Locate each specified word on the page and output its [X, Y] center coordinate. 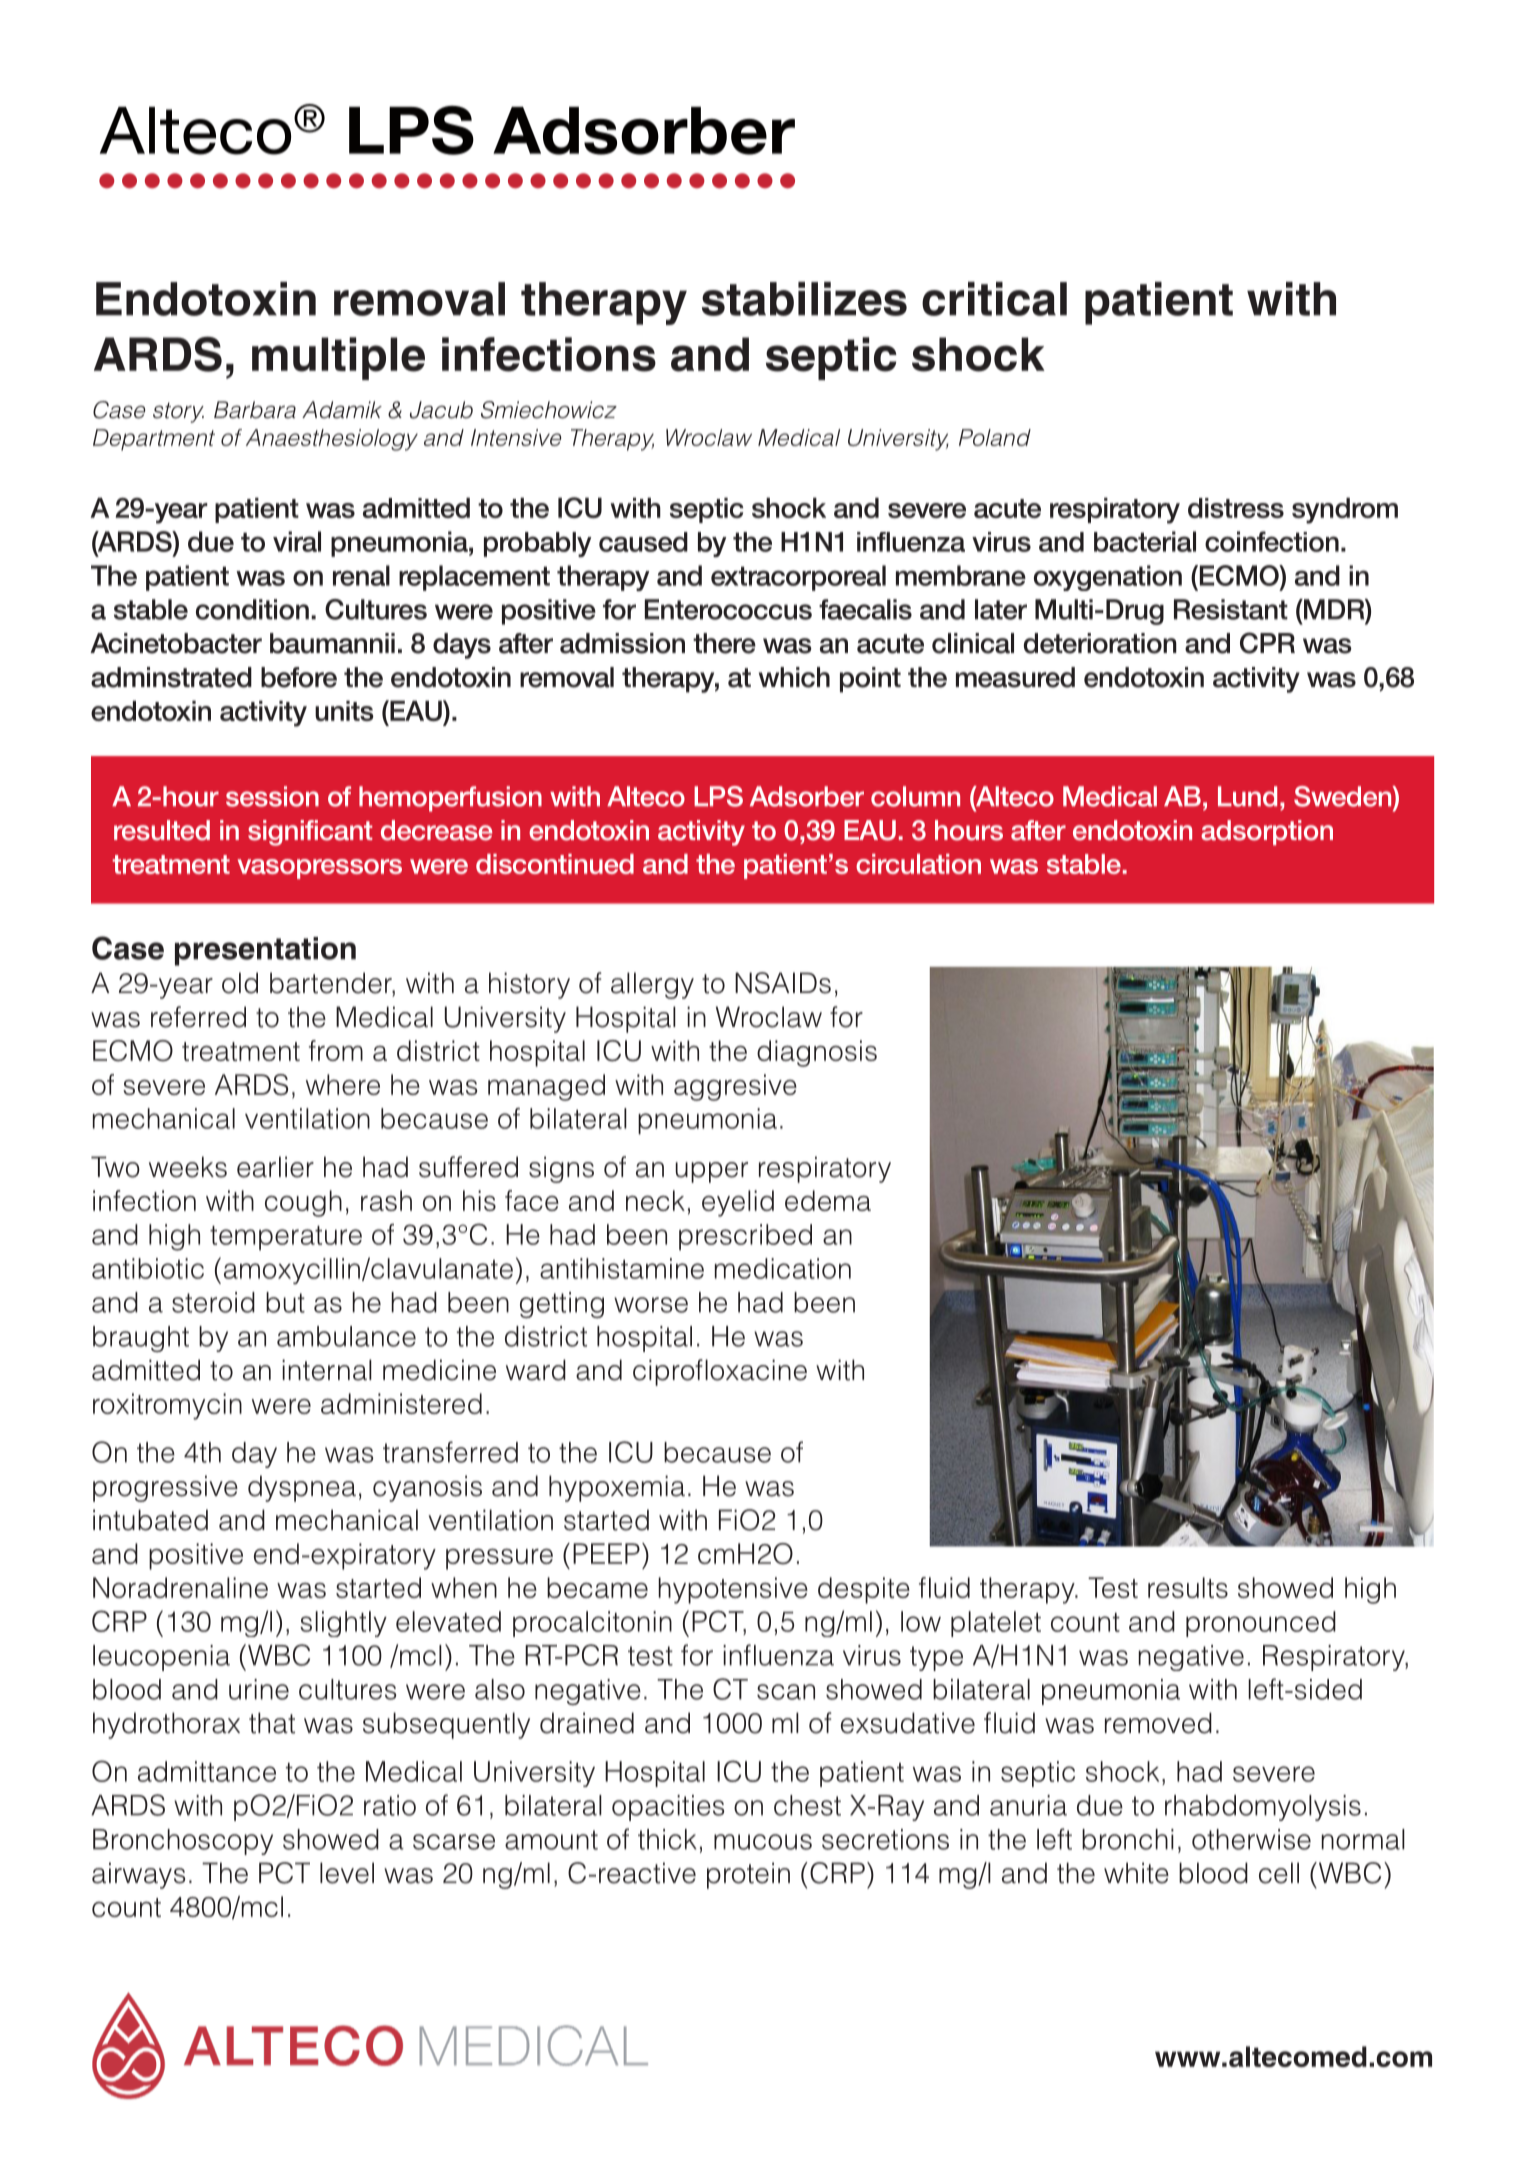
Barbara [255, 410]
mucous [763, 1842]
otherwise [1251, 1839]
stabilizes [804, 299]
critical [994, 299]
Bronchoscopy [183, 1842]
